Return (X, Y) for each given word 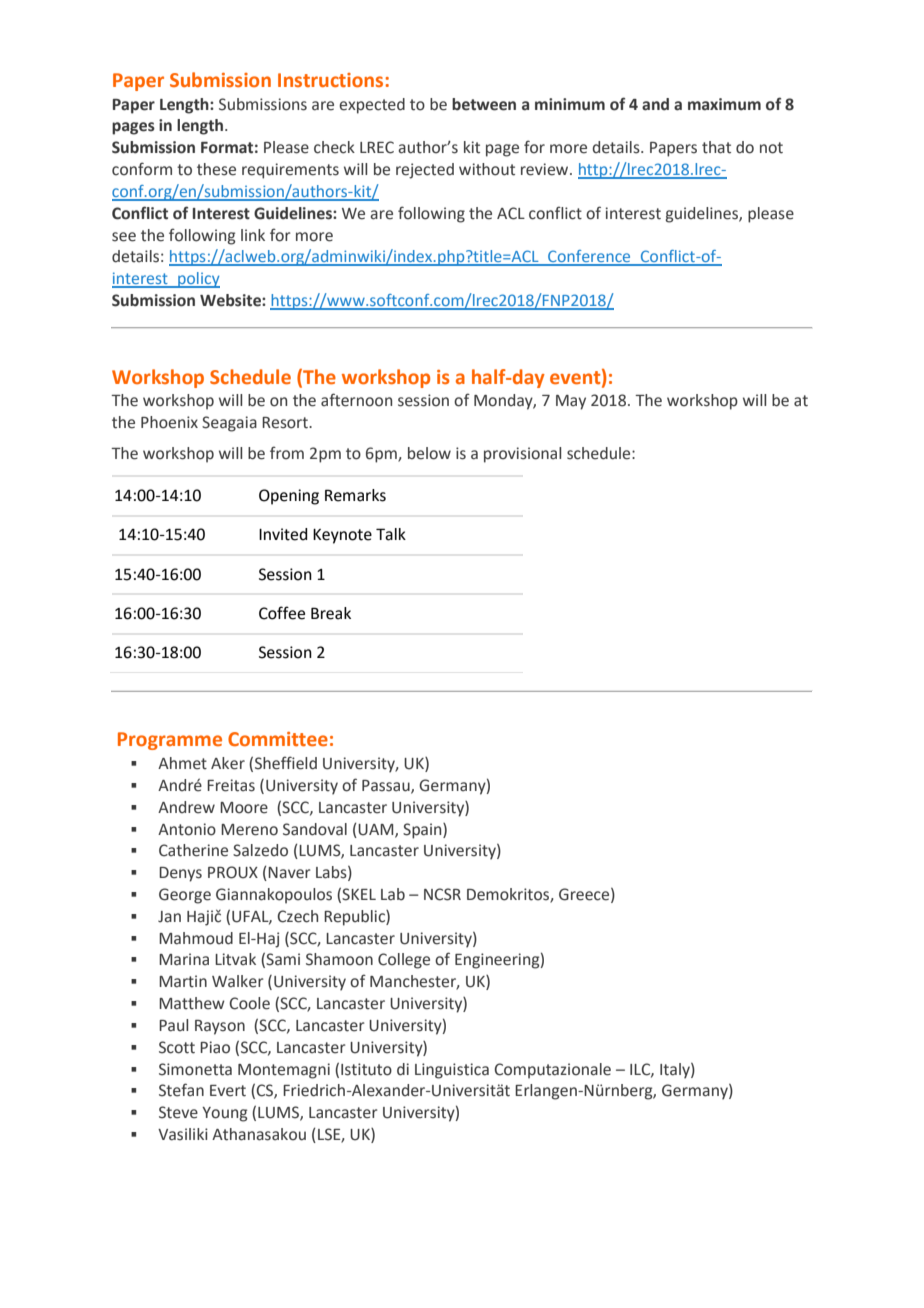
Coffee (282, 613)
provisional (522, 455)
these (216, 169)
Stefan (181, 1090)
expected (372, 106)
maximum (724, 104)
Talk (391, 534)
